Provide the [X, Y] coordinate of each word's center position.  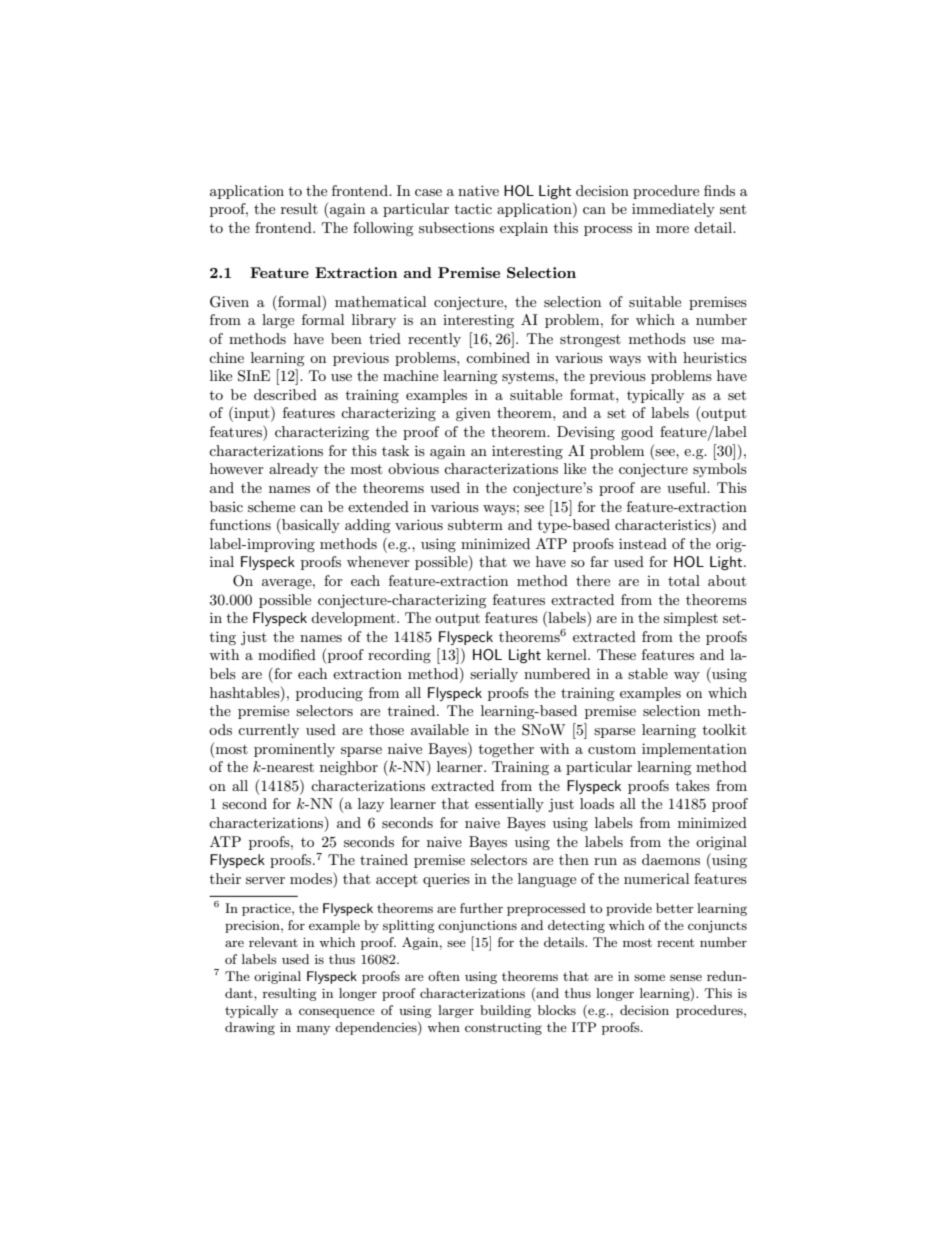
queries [446, 880]
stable [648, 673]
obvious [413, 468]
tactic [473, 209]
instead [643, 543]
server [265, 880]
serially [494, 675]
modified [287, 654]
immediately [673, 210]
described [285, 394]
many [313, 1030]
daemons [671, 859]
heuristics [715, 357]
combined [498, 357]
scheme [271, 506]
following [383, 229]
